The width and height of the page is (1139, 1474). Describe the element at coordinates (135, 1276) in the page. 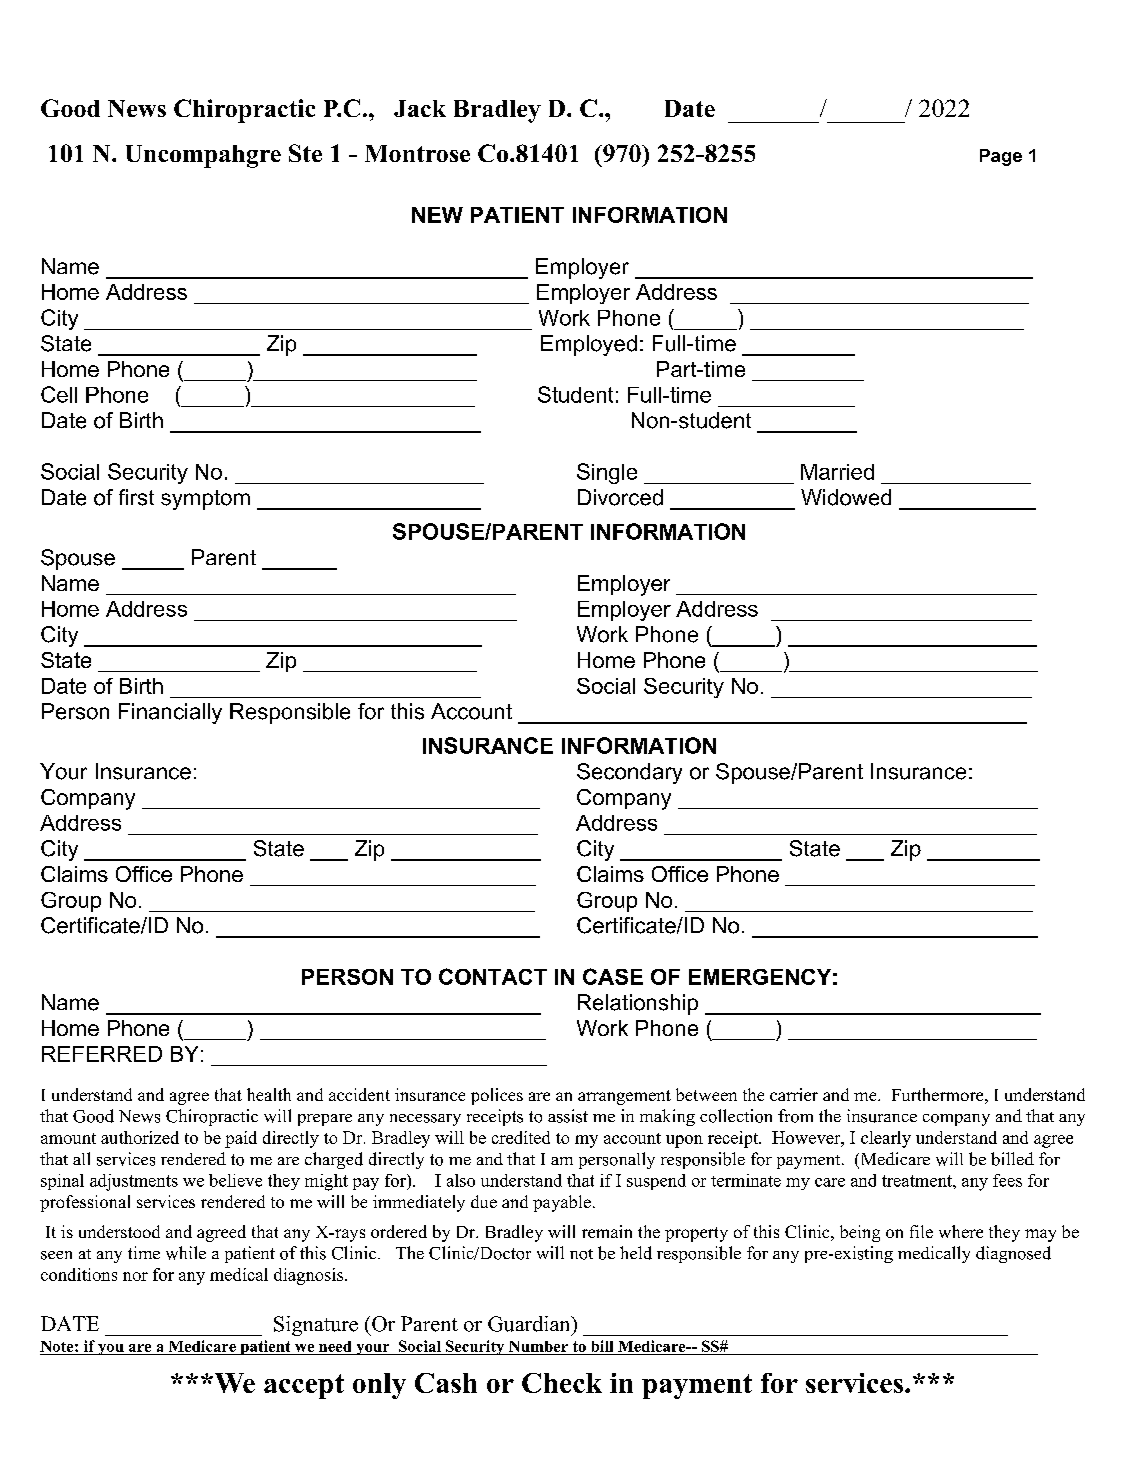

I see `nor` at that location.
